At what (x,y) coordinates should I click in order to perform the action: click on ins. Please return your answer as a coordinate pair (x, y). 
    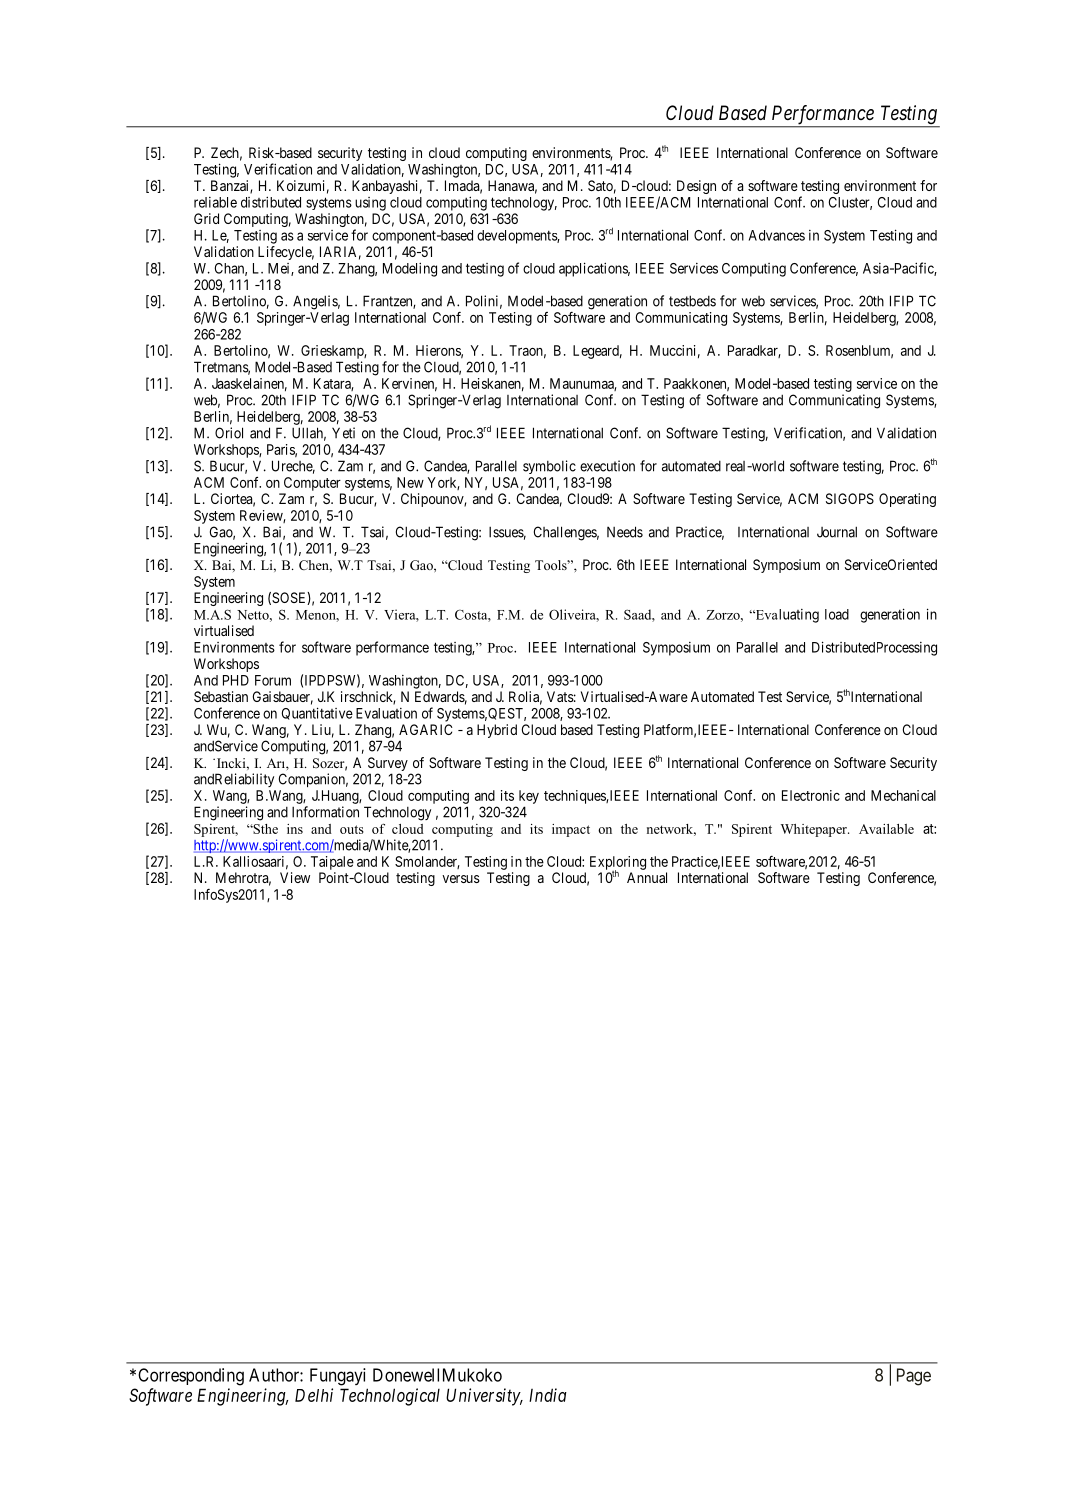
    Looking at the image, I should click on (295, 829).
